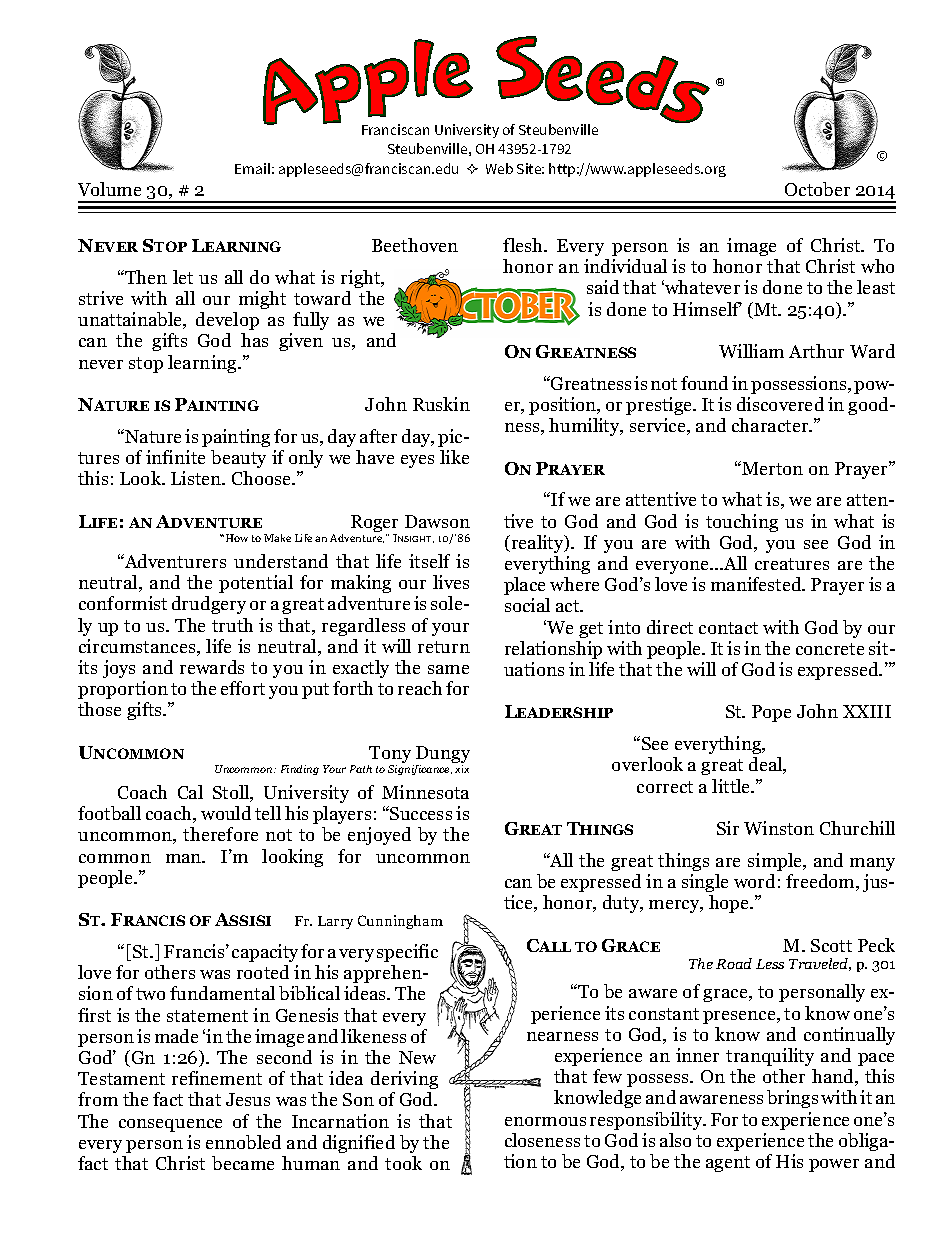 This screenshot has height=1233, width=952. What do you see at coordinates (830, 649) in the screenshot?
I see `concrete` at bounding box center [830, 649].
